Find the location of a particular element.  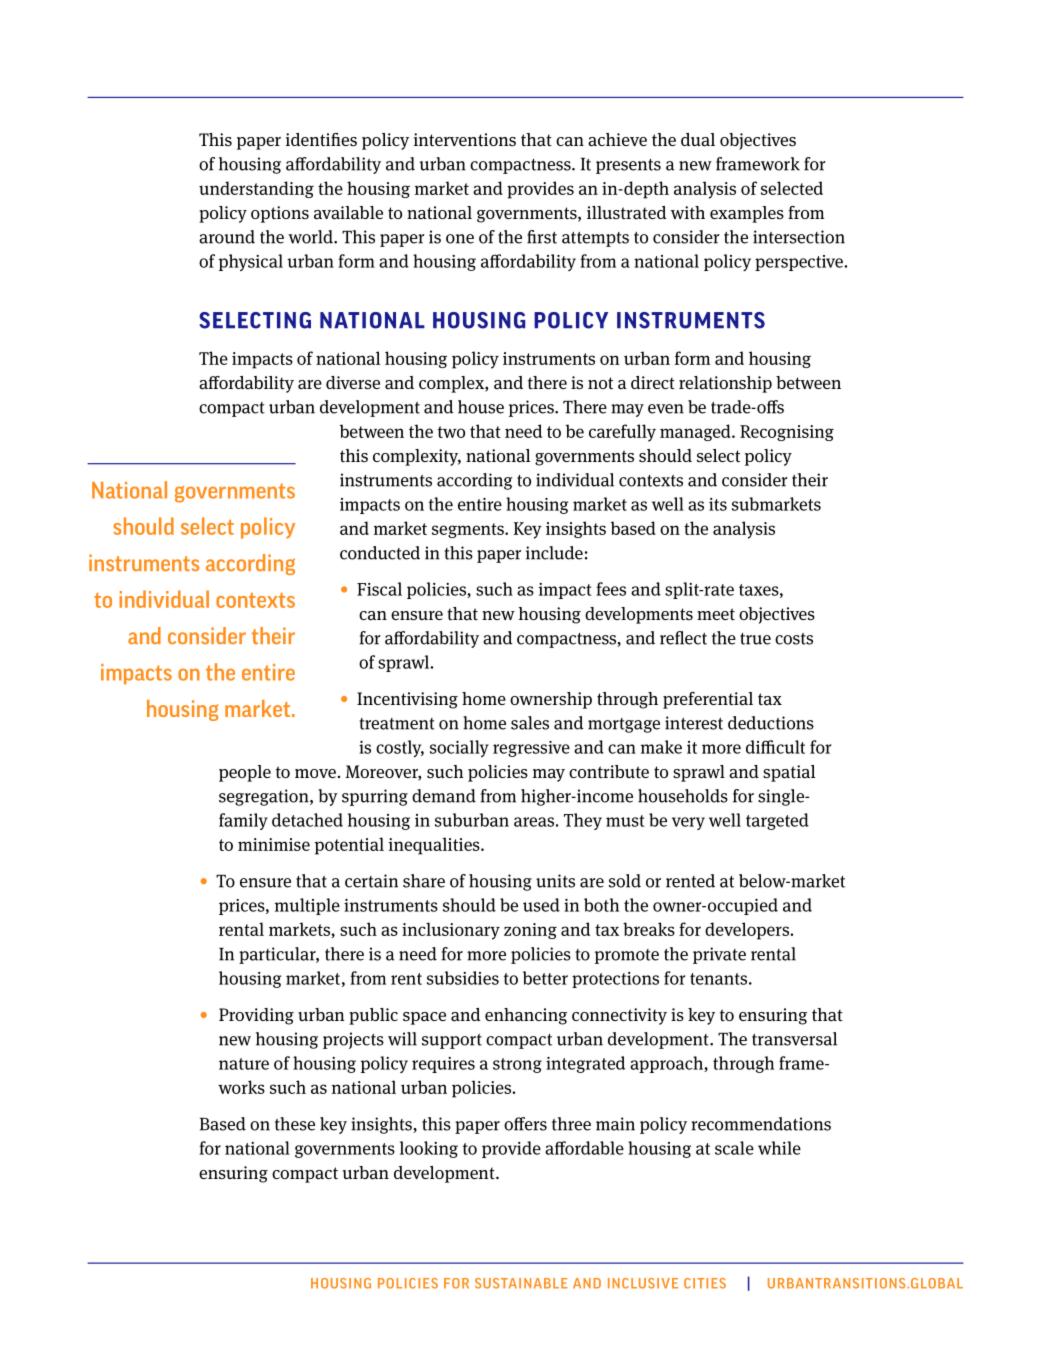

developers is located at coordinates (748, 931).
